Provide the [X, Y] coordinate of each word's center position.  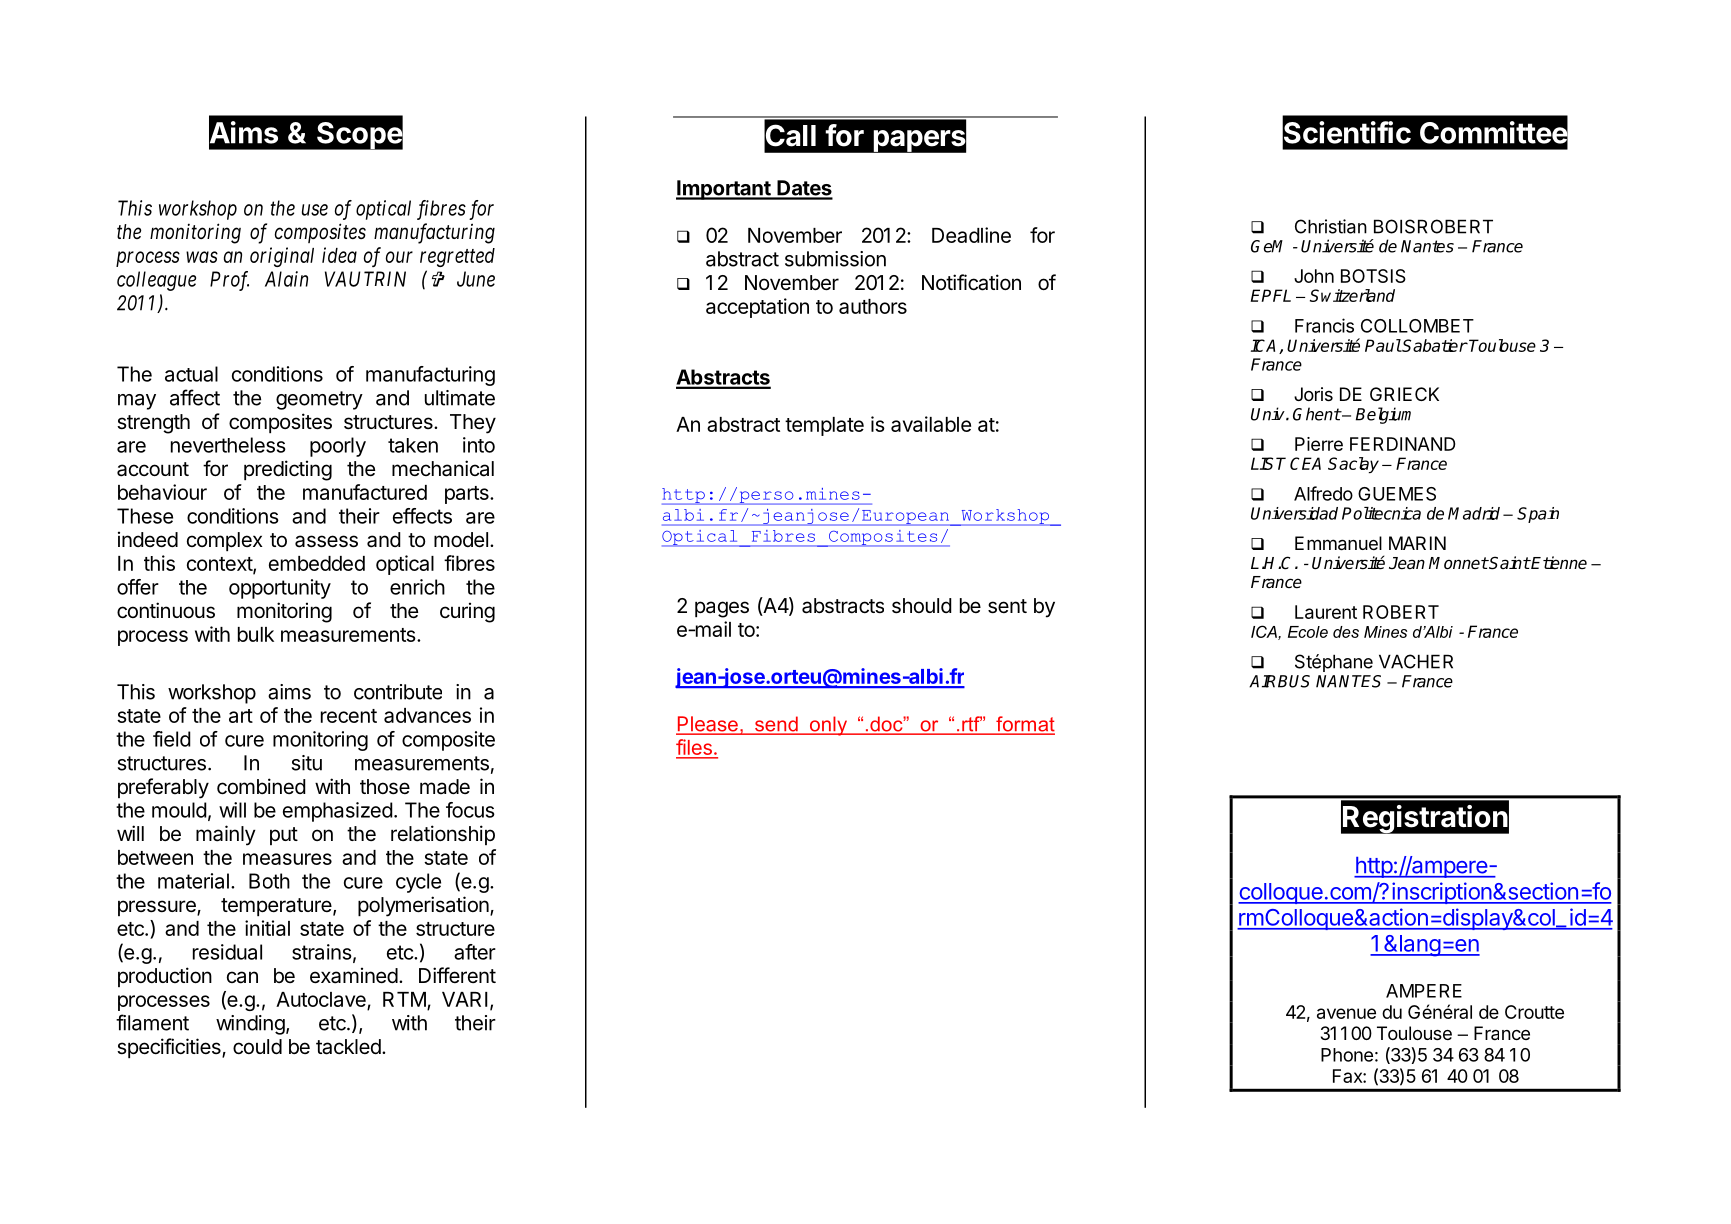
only [828, 726]
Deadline [971, 235]
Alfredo [1323, 493]
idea [339, 255]
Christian [1331, 226]
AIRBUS [1279, 681]
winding [250, 1025]
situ [307, 763]
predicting [288, 470]
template [824, 426]
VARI [465, 999]
